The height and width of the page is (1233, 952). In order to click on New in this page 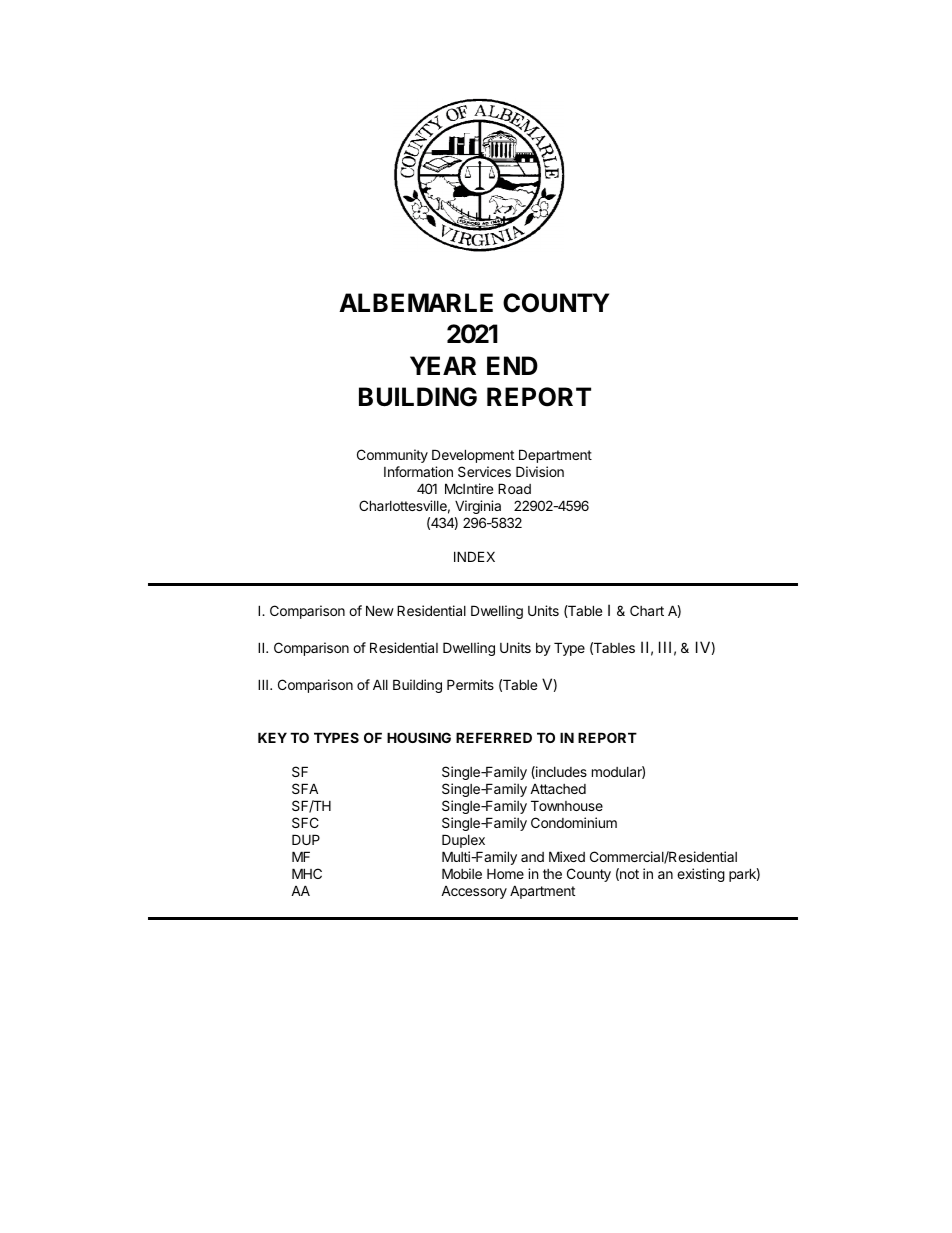, I will do `click(380, 610)`.
